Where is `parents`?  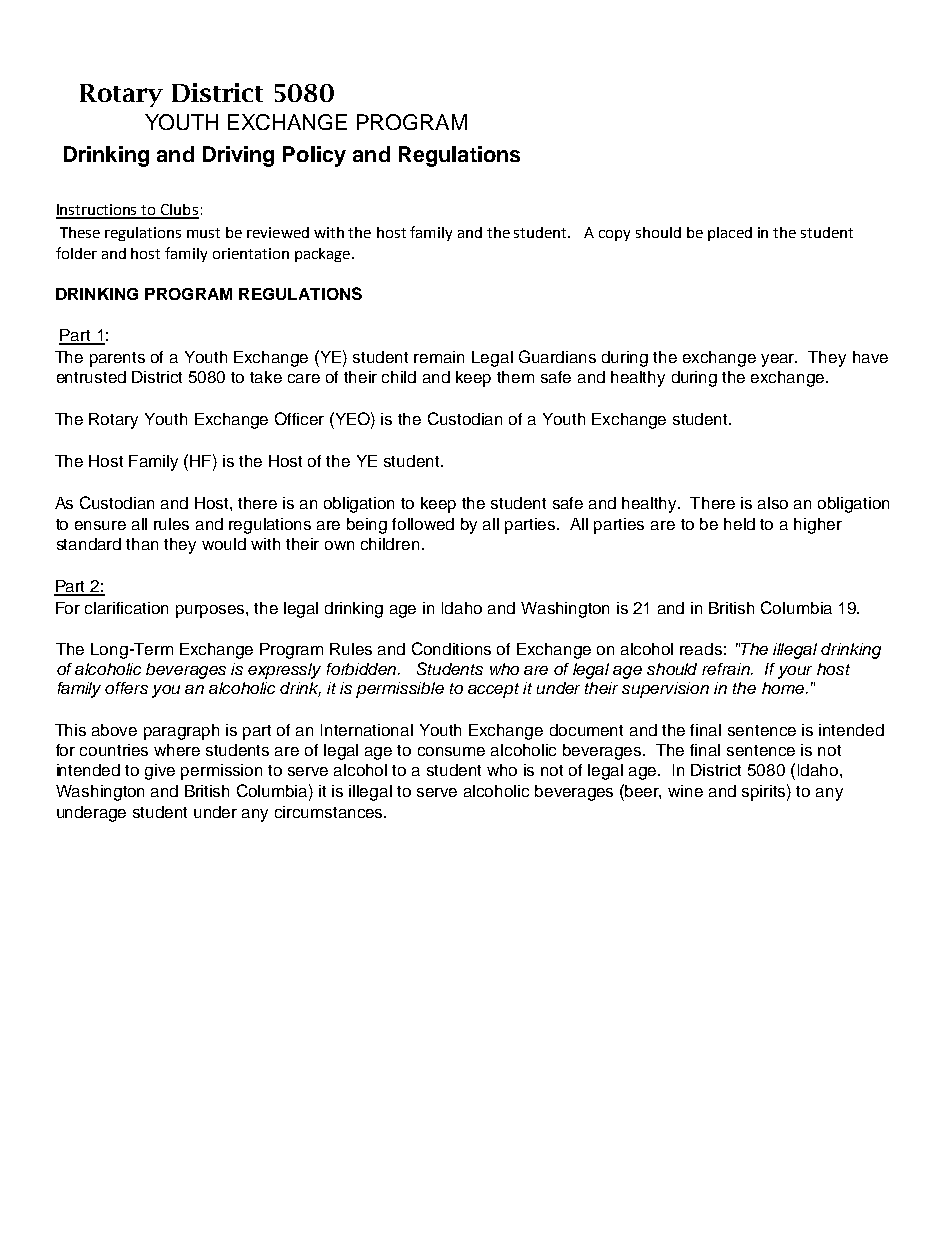
parents is located at coordinates (117, 359).
